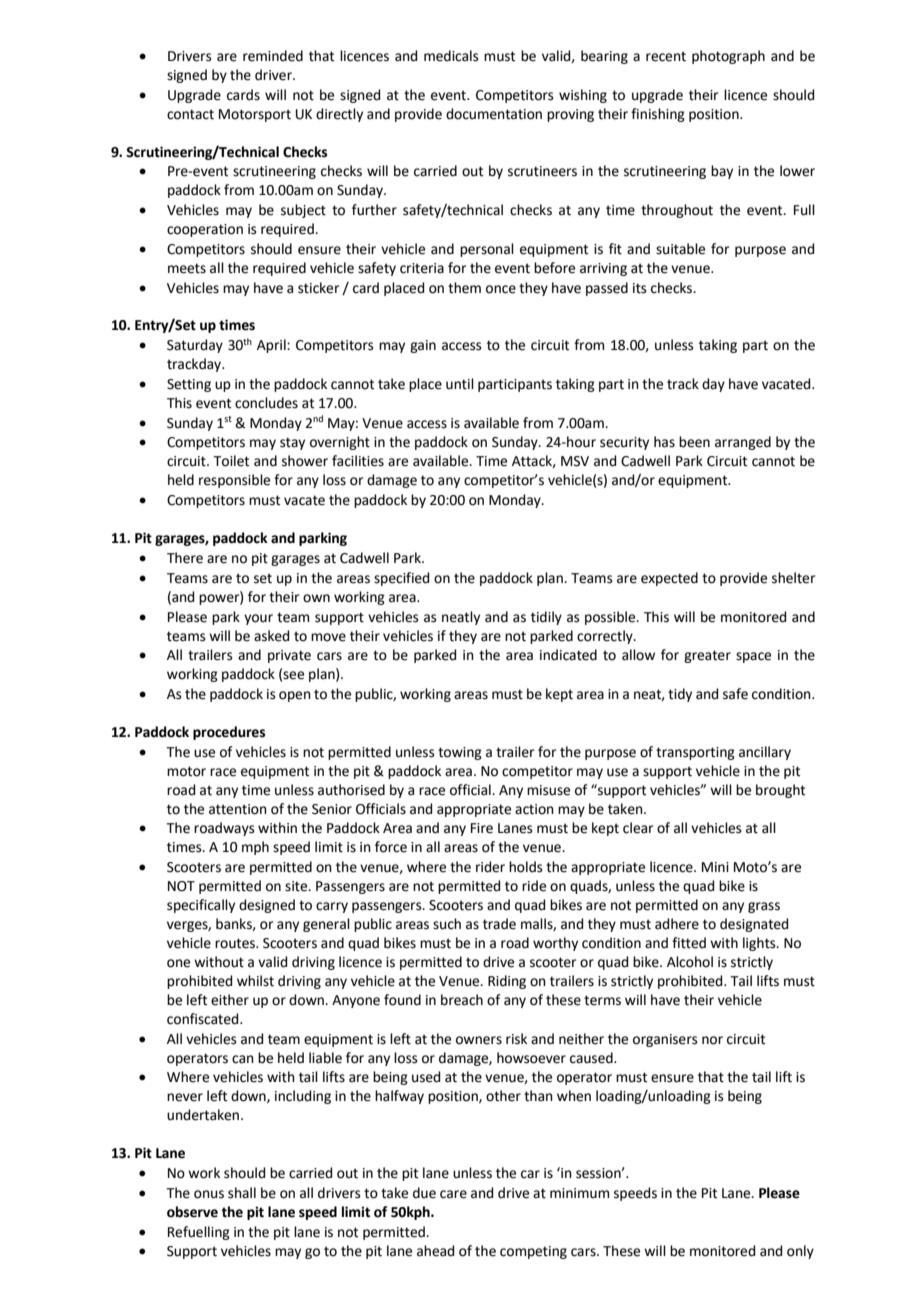 The height and width of the image is (1308, 924). Describe the element at coordinates (494, 114) in the image. I see `documentation` at that location.
